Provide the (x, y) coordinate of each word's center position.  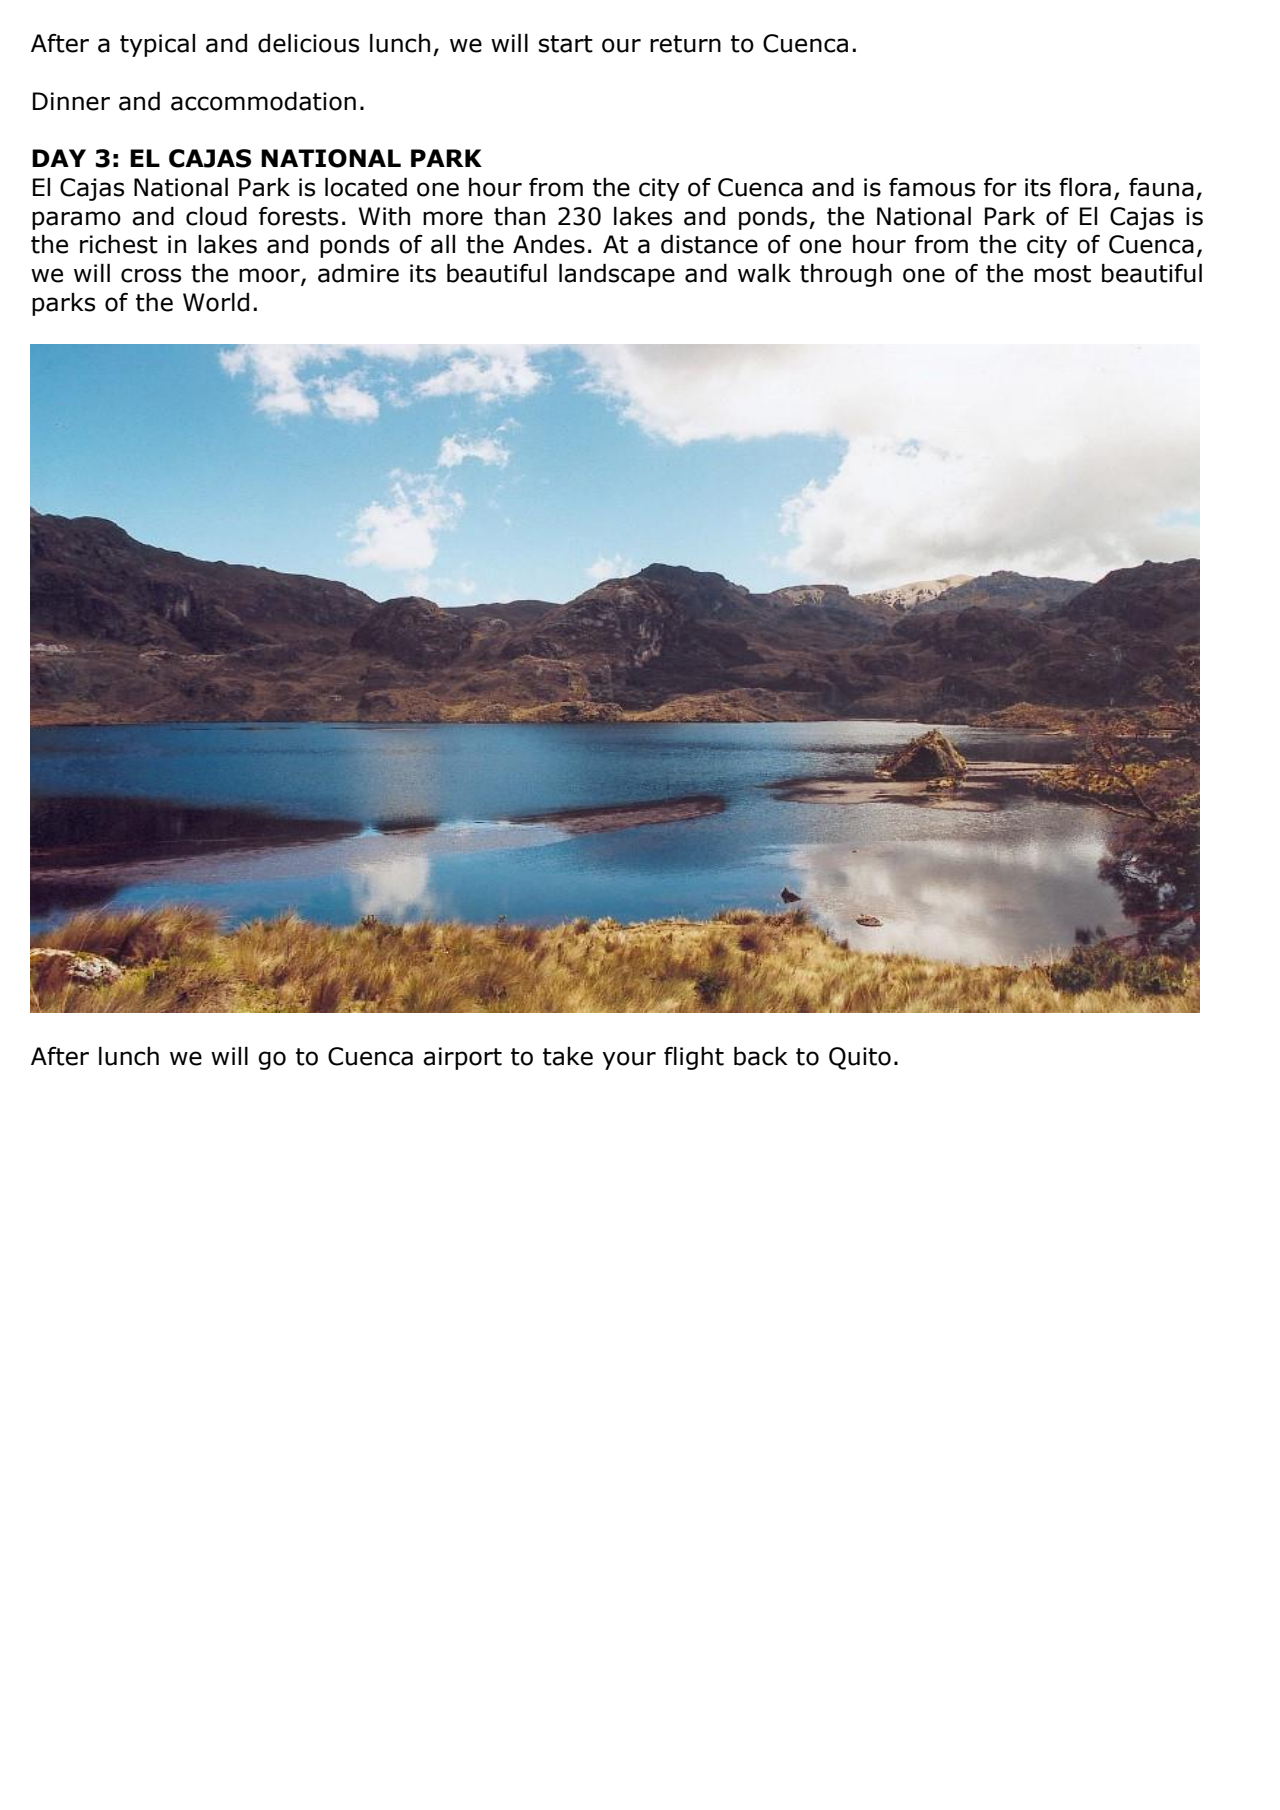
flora (1085, 187)
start (566, 44)
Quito (860, 1058)
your (629, 1060)
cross (151, 275)
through (846, 275)
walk (764, 273)
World (216, 302)
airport (462, 1058)
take (568, 1056)
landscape (617, 275)
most (1062, 274)
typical (157, 45)
